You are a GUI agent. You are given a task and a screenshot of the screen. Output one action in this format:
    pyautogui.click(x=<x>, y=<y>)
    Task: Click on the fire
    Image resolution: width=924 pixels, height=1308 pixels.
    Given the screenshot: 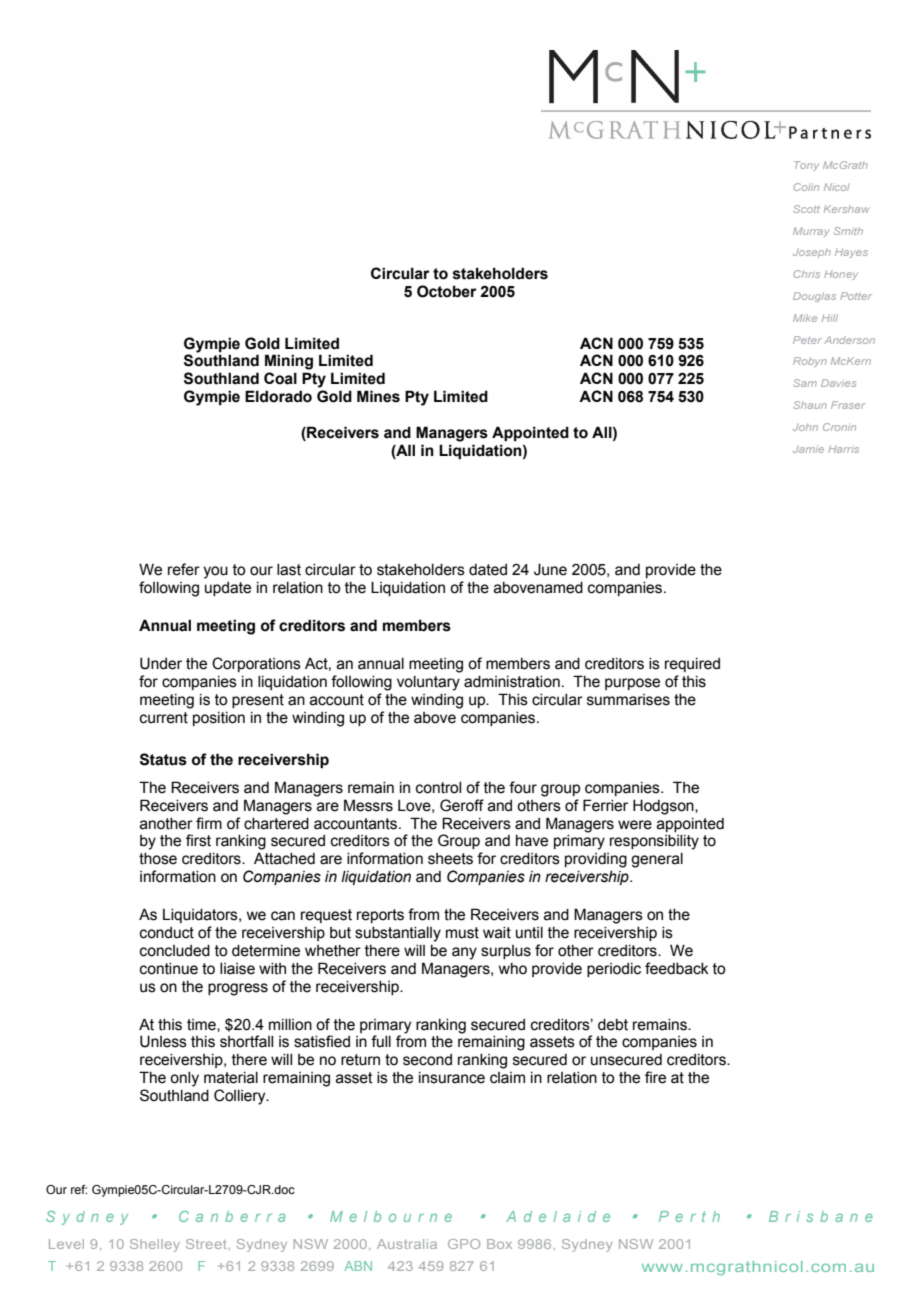 What is the action you would take?
    pyautogui.click(x=655, y=1077)
